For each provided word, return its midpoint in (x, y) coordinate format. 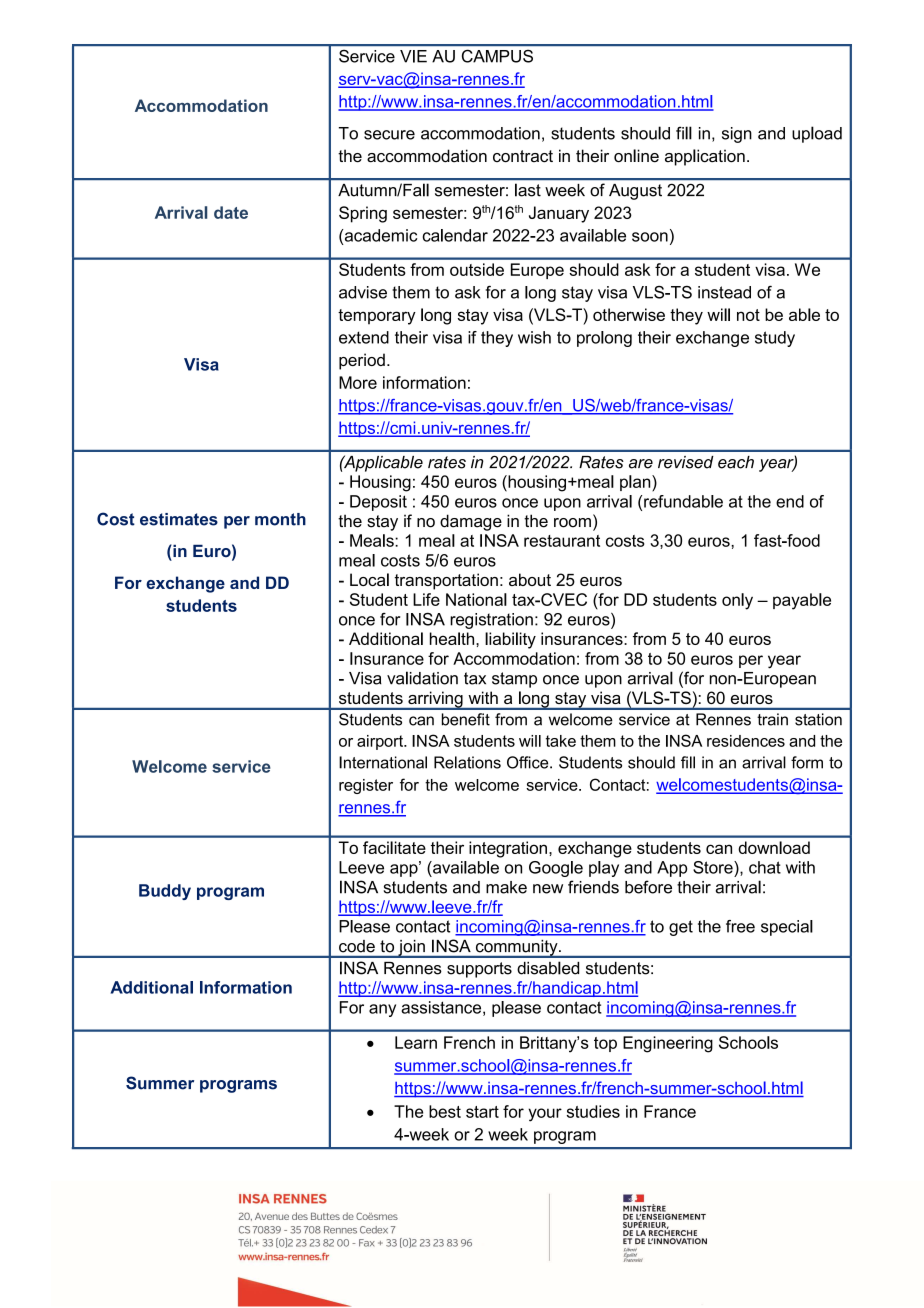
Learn (416, 1042)
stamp (514, 680)
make (506, 887)
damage (471, 522)
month (280, 519)
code (357, 946)
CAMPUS (497, 56)
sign (737, 135)
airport (381, 742)
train (772, 719)
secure (389, 135)
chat (765, 867)
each (736, 462)
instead (724, 292)
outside (477, 269)
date (231, 212)
